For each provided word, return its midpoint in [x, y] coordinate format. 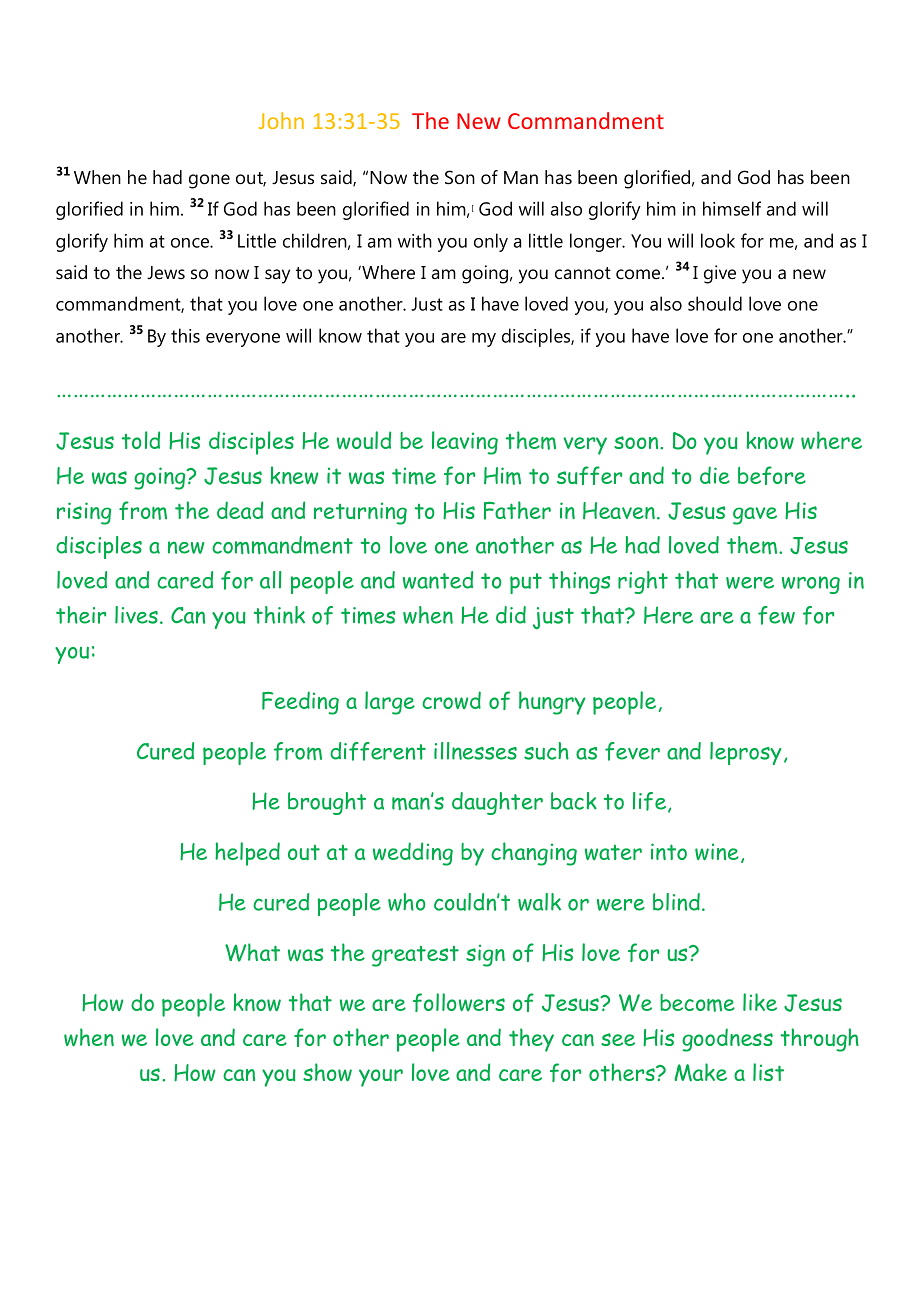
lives [136, 615]
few [776, 615]
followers [459, 1002]
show [327, 1072]
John [281, 120]
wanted [438, 580]
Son [460, 177]
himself [732, 208]
